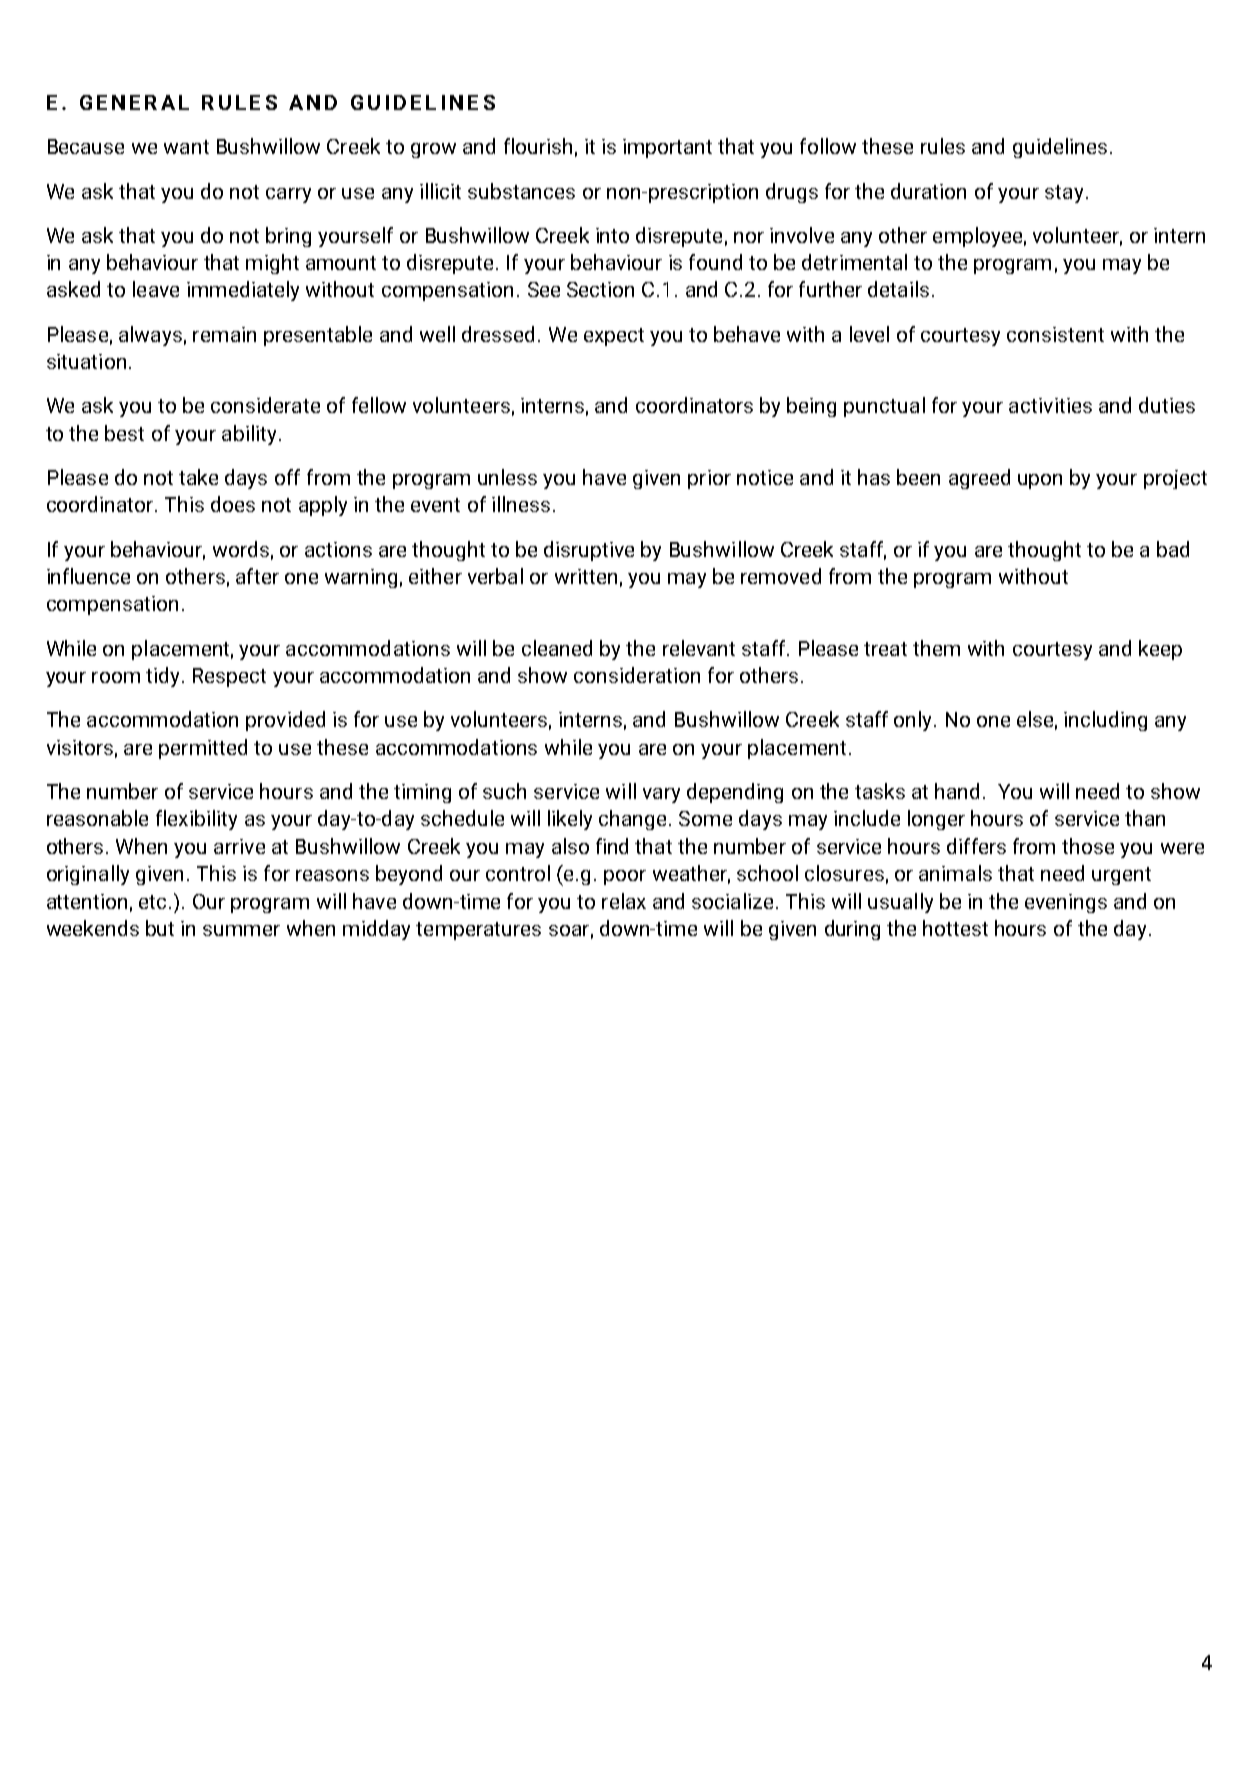  What do you see at coordinates (614, 337) in the screenshot?
I see `expect` at bounding box center [614, 337].
